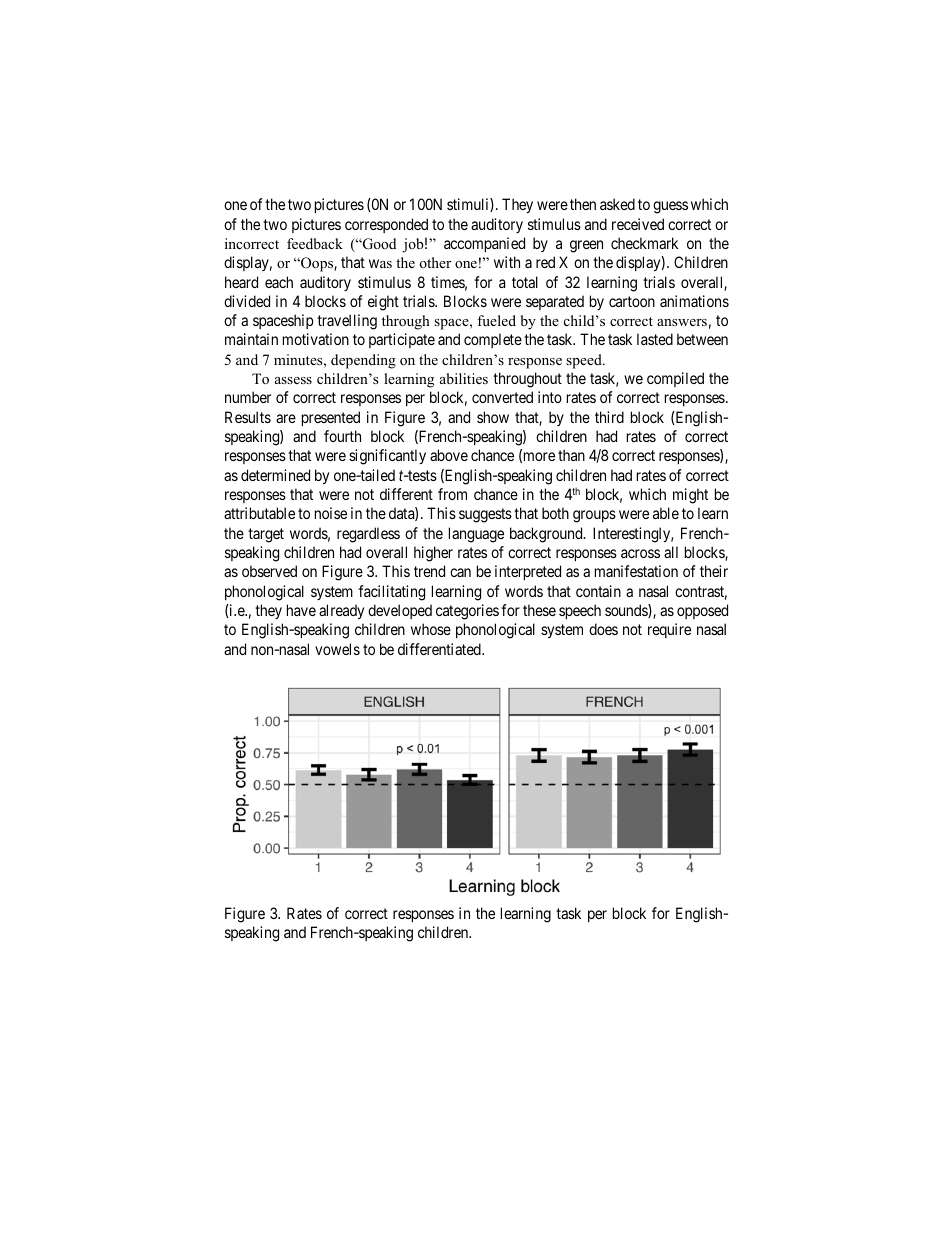 This screenshot has height=1233, width=952. Describe the element at coordinates (266, 535) in the screenshot. I see `target` at that location.
